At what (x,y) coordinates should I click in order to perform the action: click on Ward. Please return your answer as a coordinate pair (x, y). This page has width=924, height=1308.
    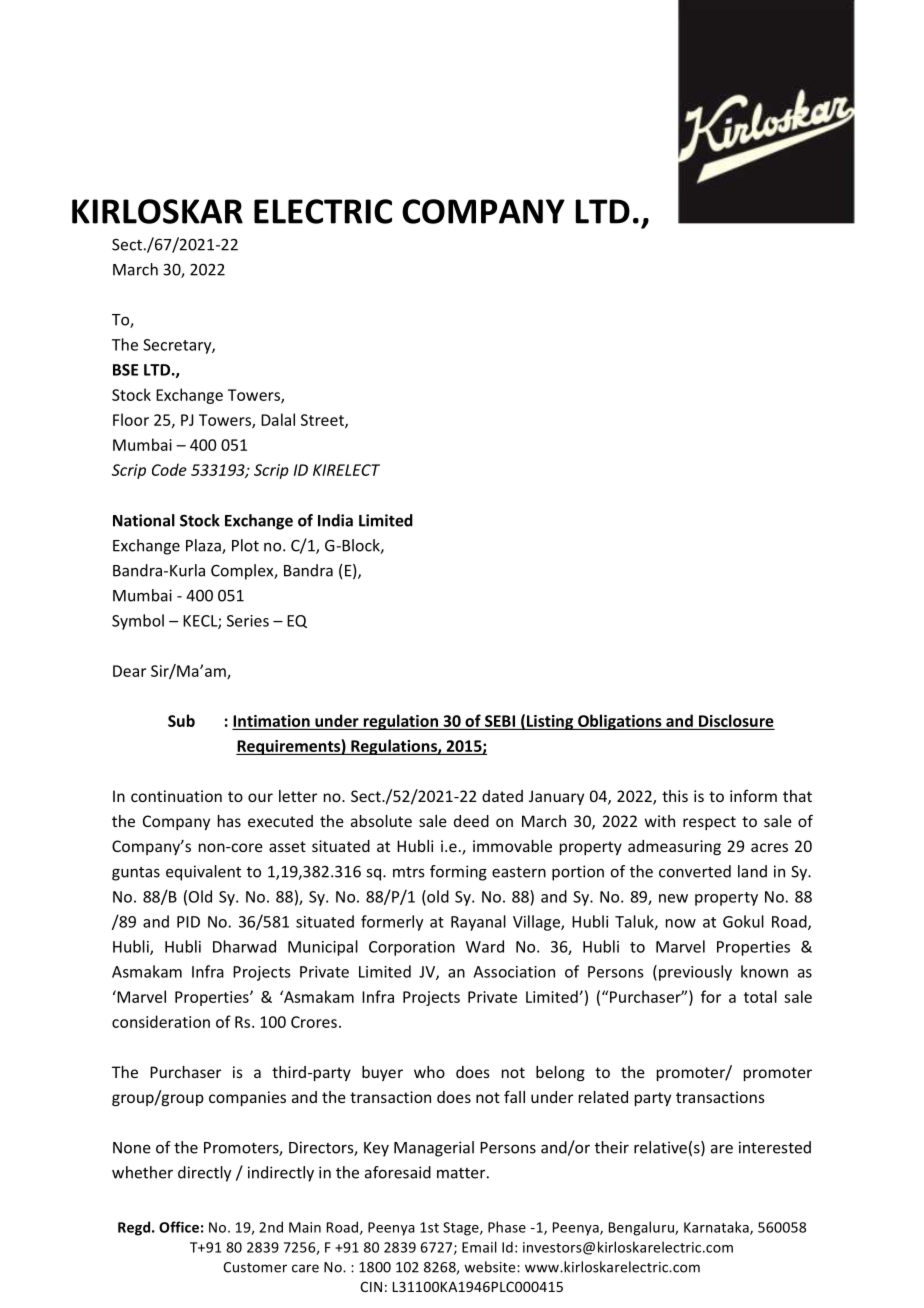
    Looking at the image, I should click on (485, 946).
